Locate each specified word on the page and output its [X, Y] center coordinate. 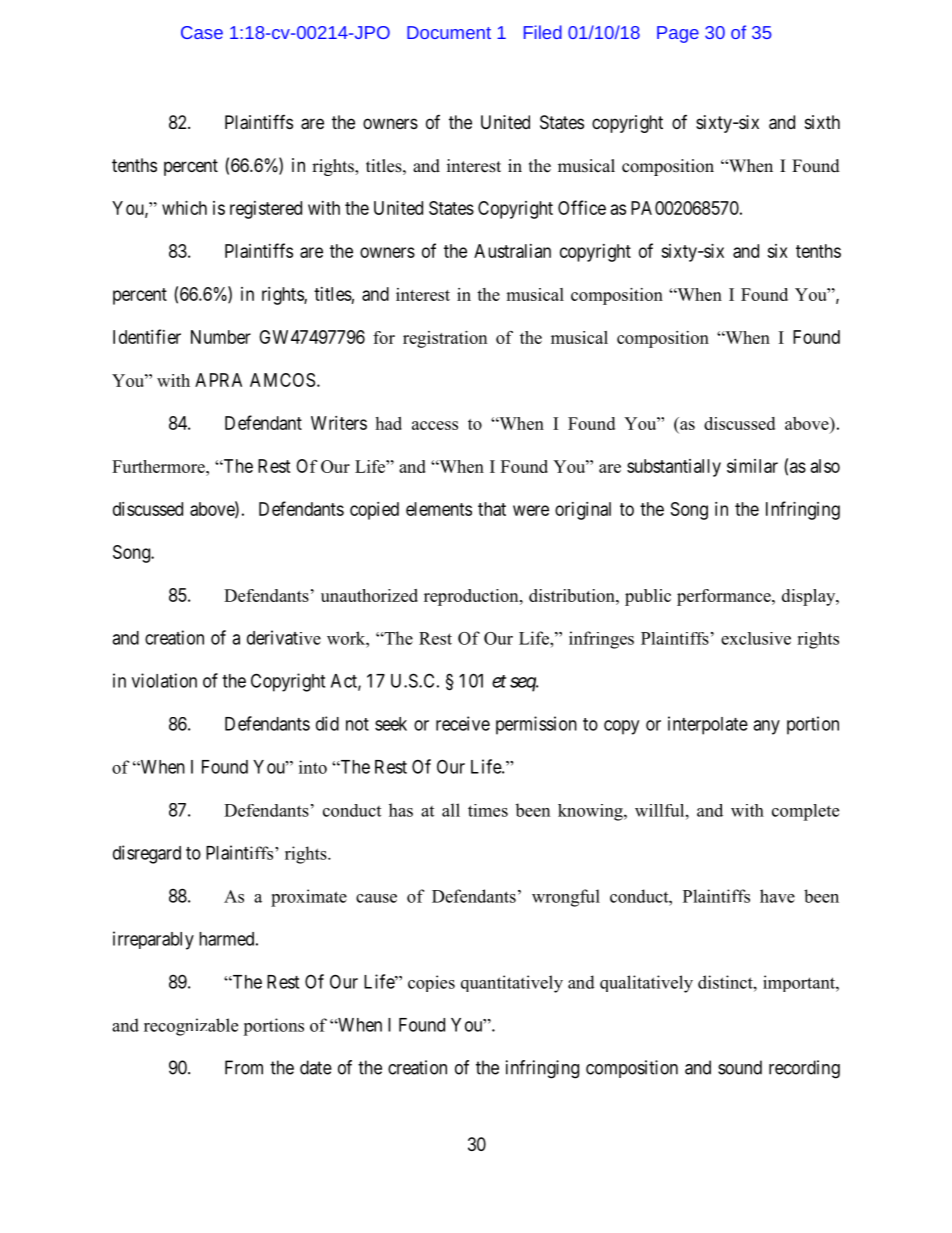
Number [221, 337]
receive [463, 723]
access [435, 425]
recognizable [191, 1027]
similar [752, 466]
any [766, 727]
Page [678, 34]
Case [202, 32]
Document [449, 32]
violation [164, 680]
